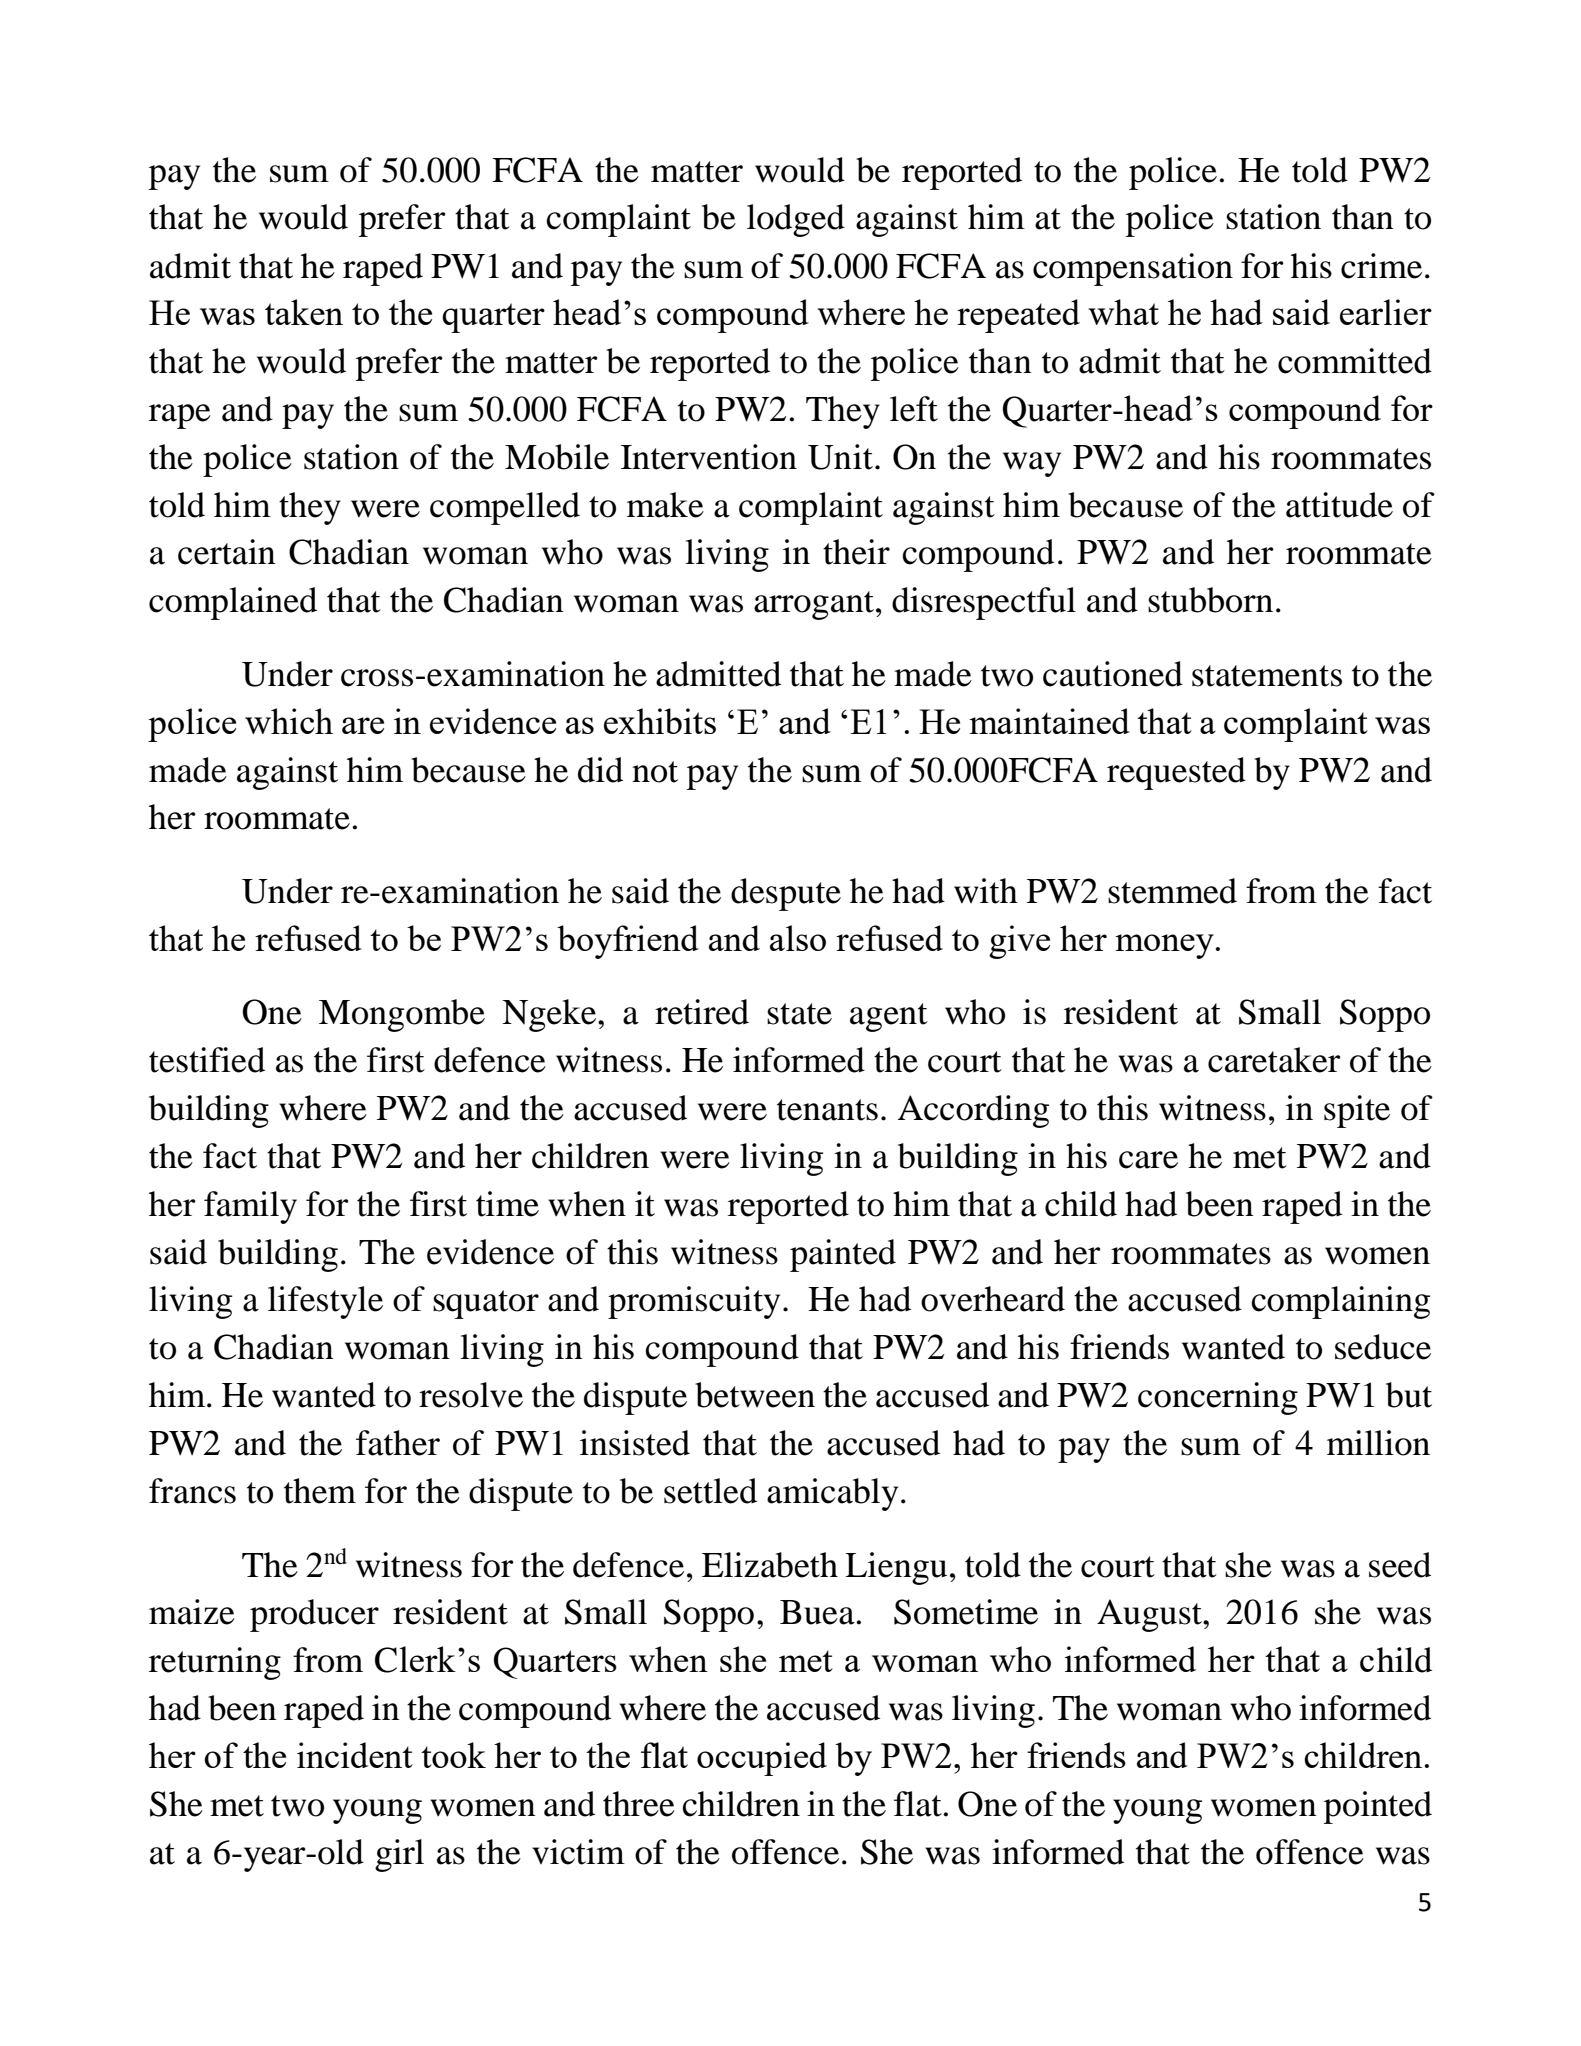  I want to click on taken, so click(304, 312).
